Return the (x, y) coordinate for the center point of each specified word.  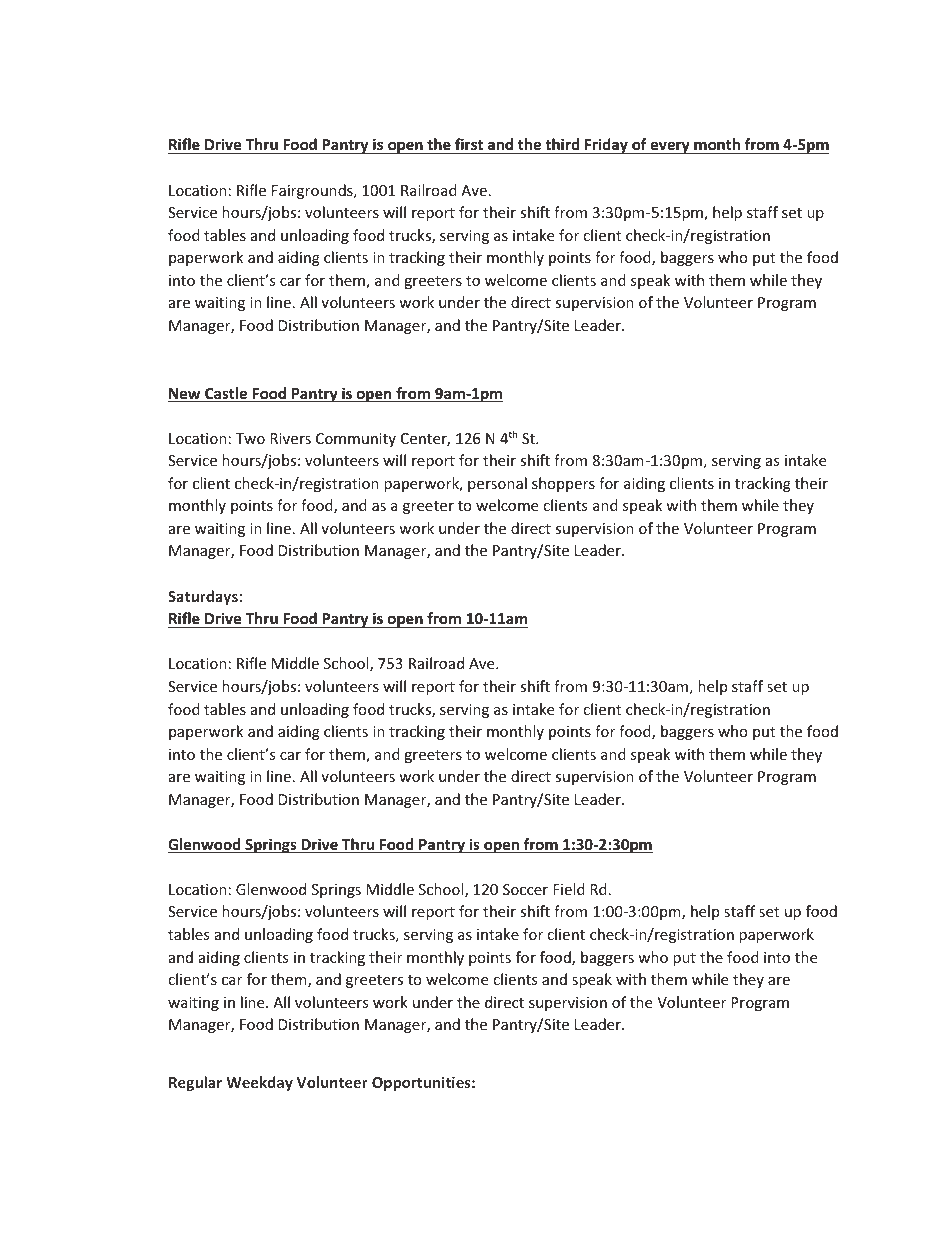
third (562, 146)
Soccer (525, 889)
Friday (606, 146)
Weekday (259, 1083)
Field (569, 889)
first (469, 146)
